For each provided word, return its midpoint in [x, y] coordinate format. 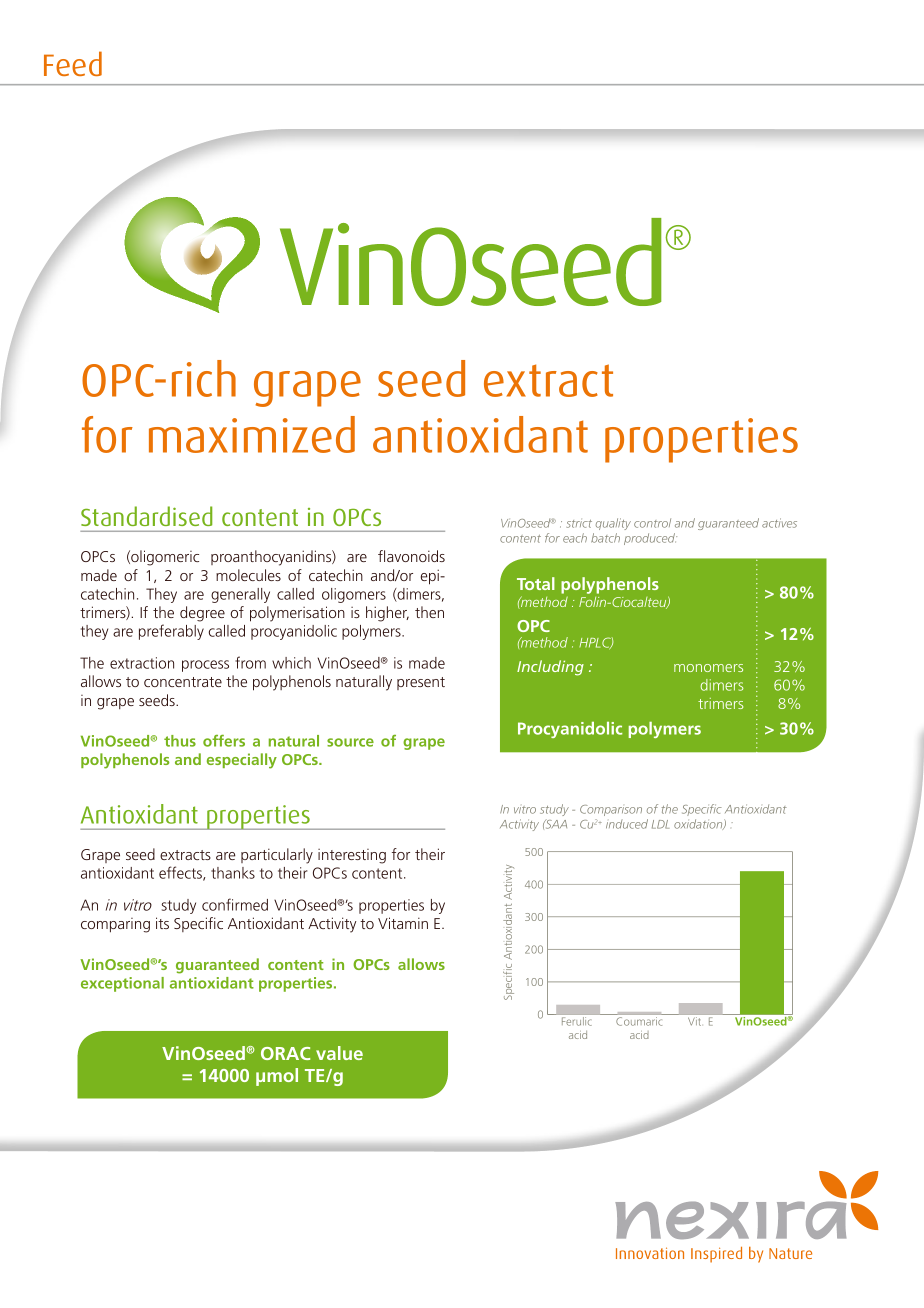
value [339, 1053]
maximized [252, 434]
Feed [73, 63]
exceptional [122, 984]
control [652, 523]
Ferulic [575, 1021]
